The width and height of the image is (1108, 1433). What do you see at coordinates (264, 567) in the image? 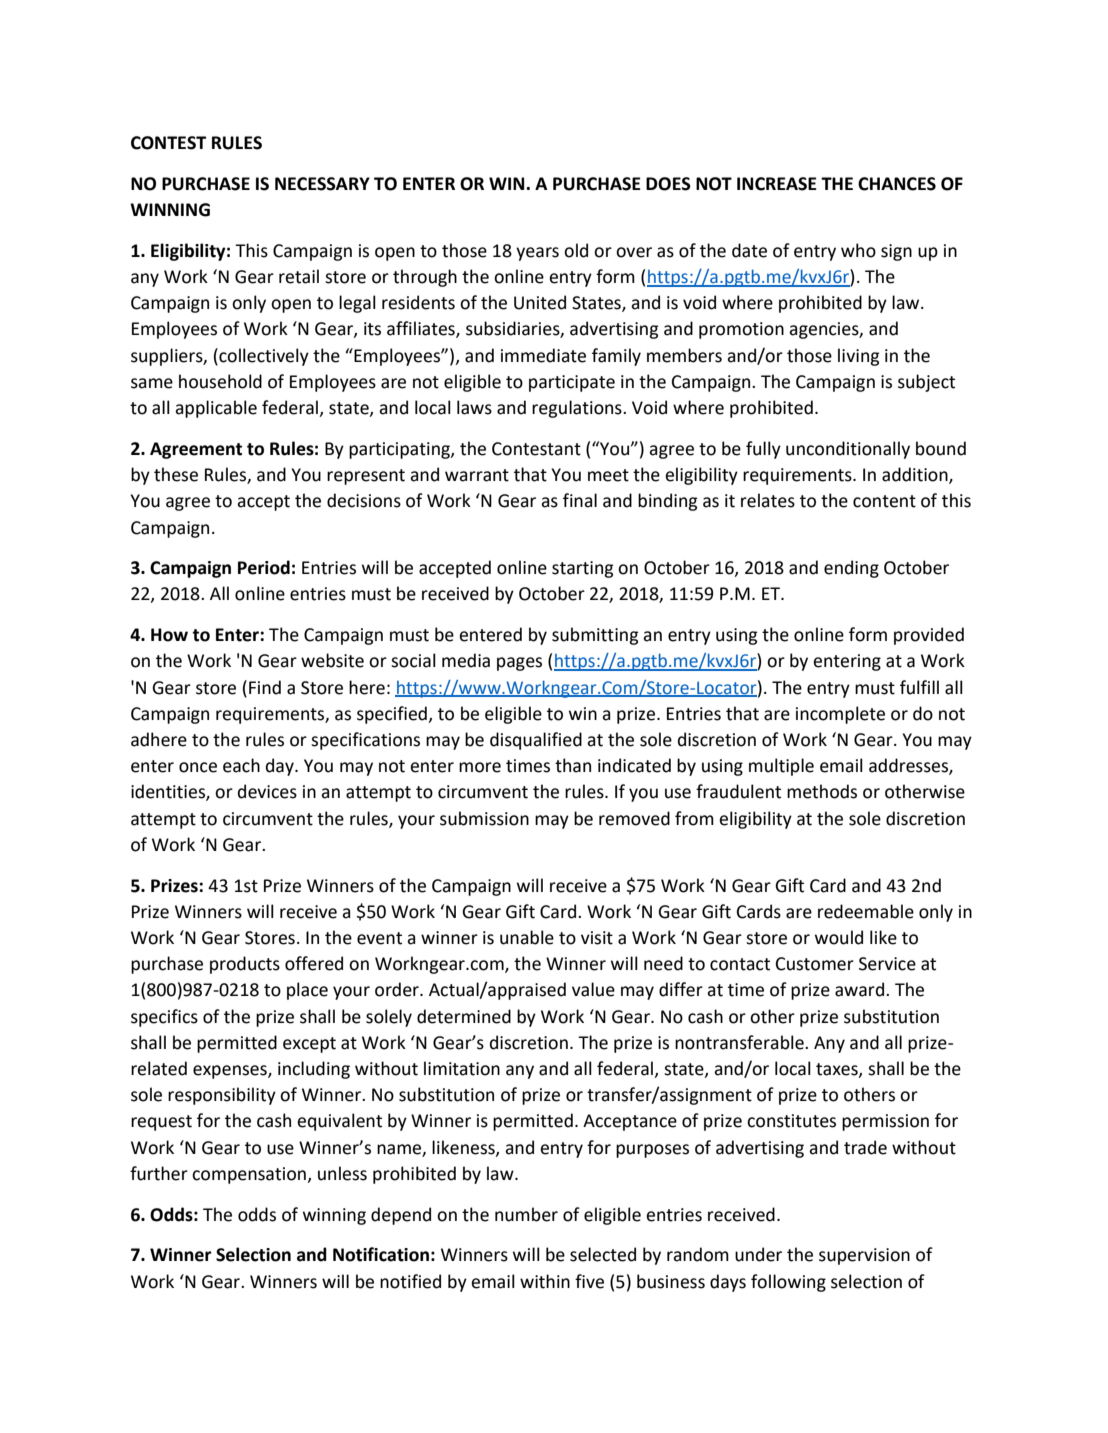
I see `Period` at bounding box center [264, 567].
